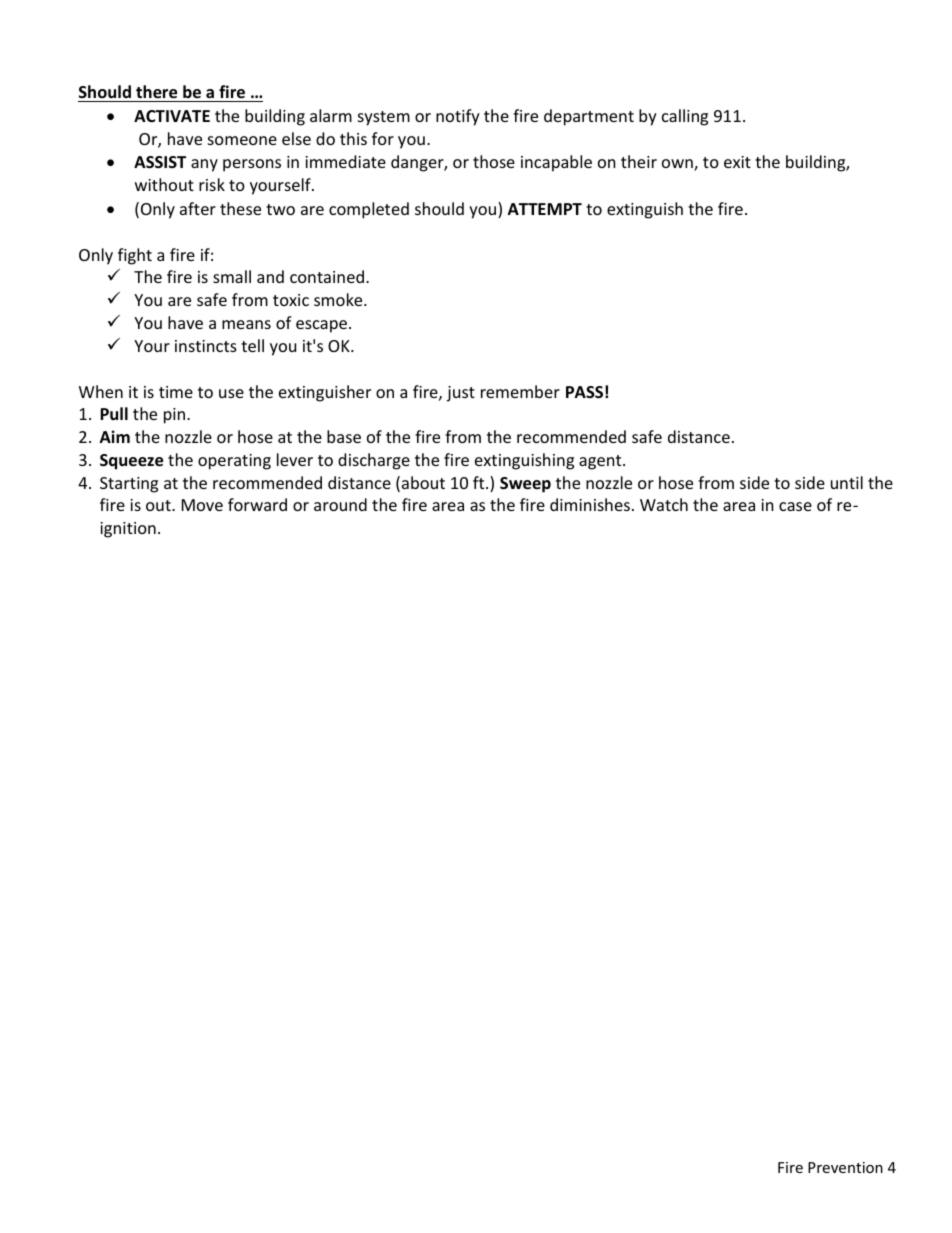 This document has height=1233, width=952. What do you see at coordinates (795, 506) in the document?
I see `case` at bounding box center [795, 506].
